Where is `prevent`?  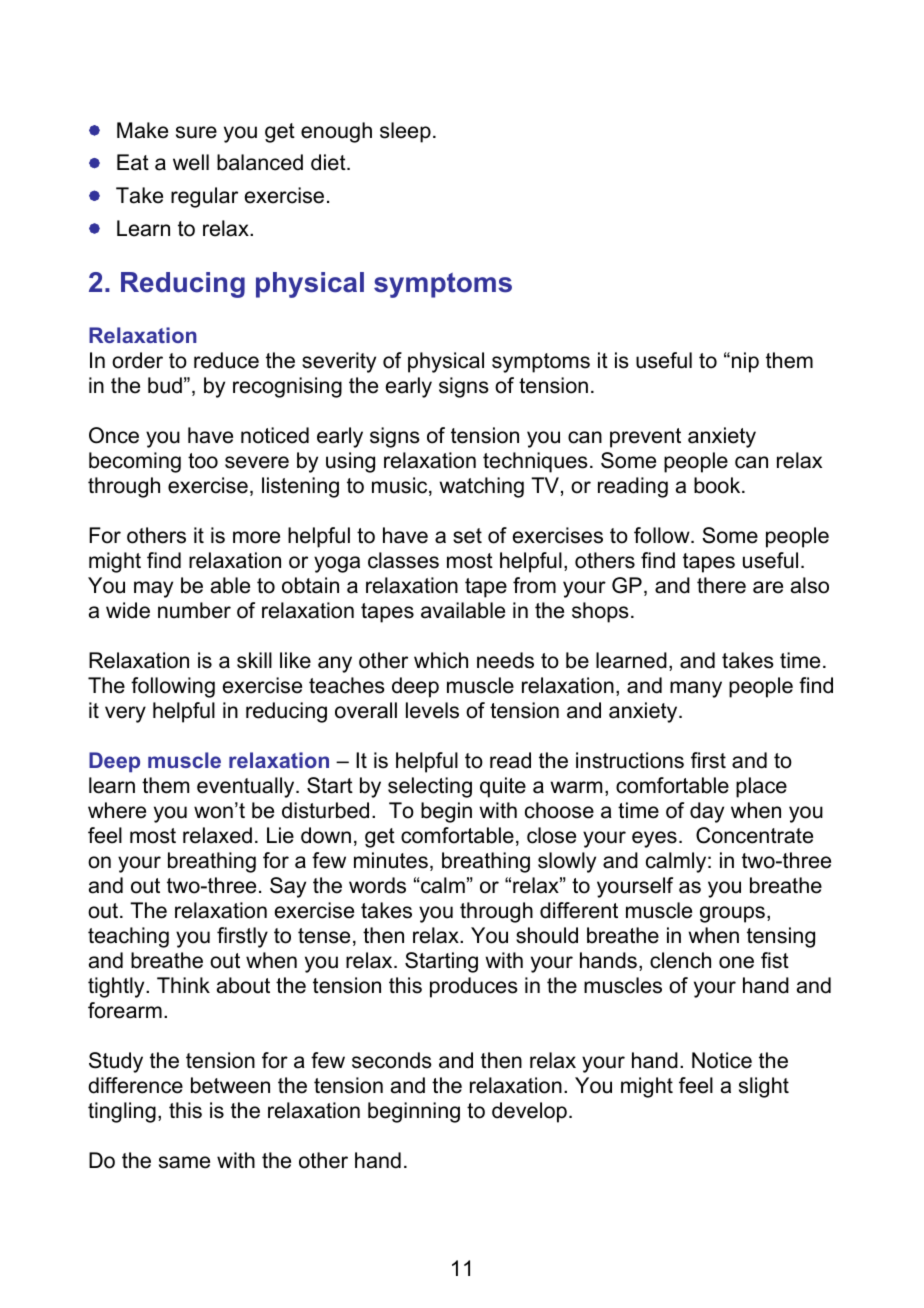
prevent is located at coordinates (645, 438).
